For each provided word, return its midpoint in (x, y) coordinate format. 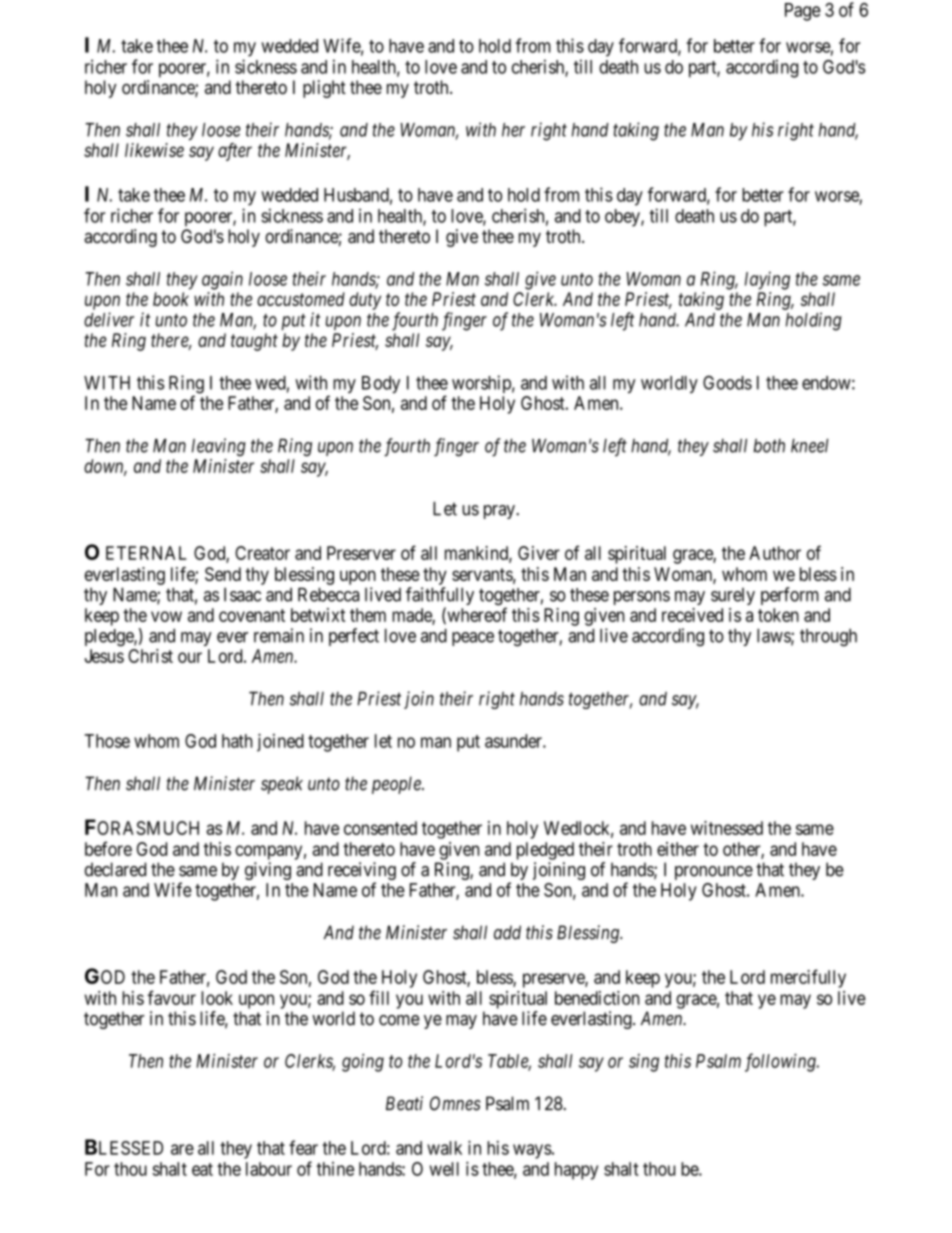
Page (803, 12)
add (507, 932)
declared (115, 869)
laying (767, 280)
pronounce (714, 873)
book (171, 299)
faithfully (440, 597)
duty (365, 301)
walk (444, 1148)
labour (269, 1169)
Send (223, 574)
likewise (154, 150)
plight (324, 89)
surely (733, 596)
